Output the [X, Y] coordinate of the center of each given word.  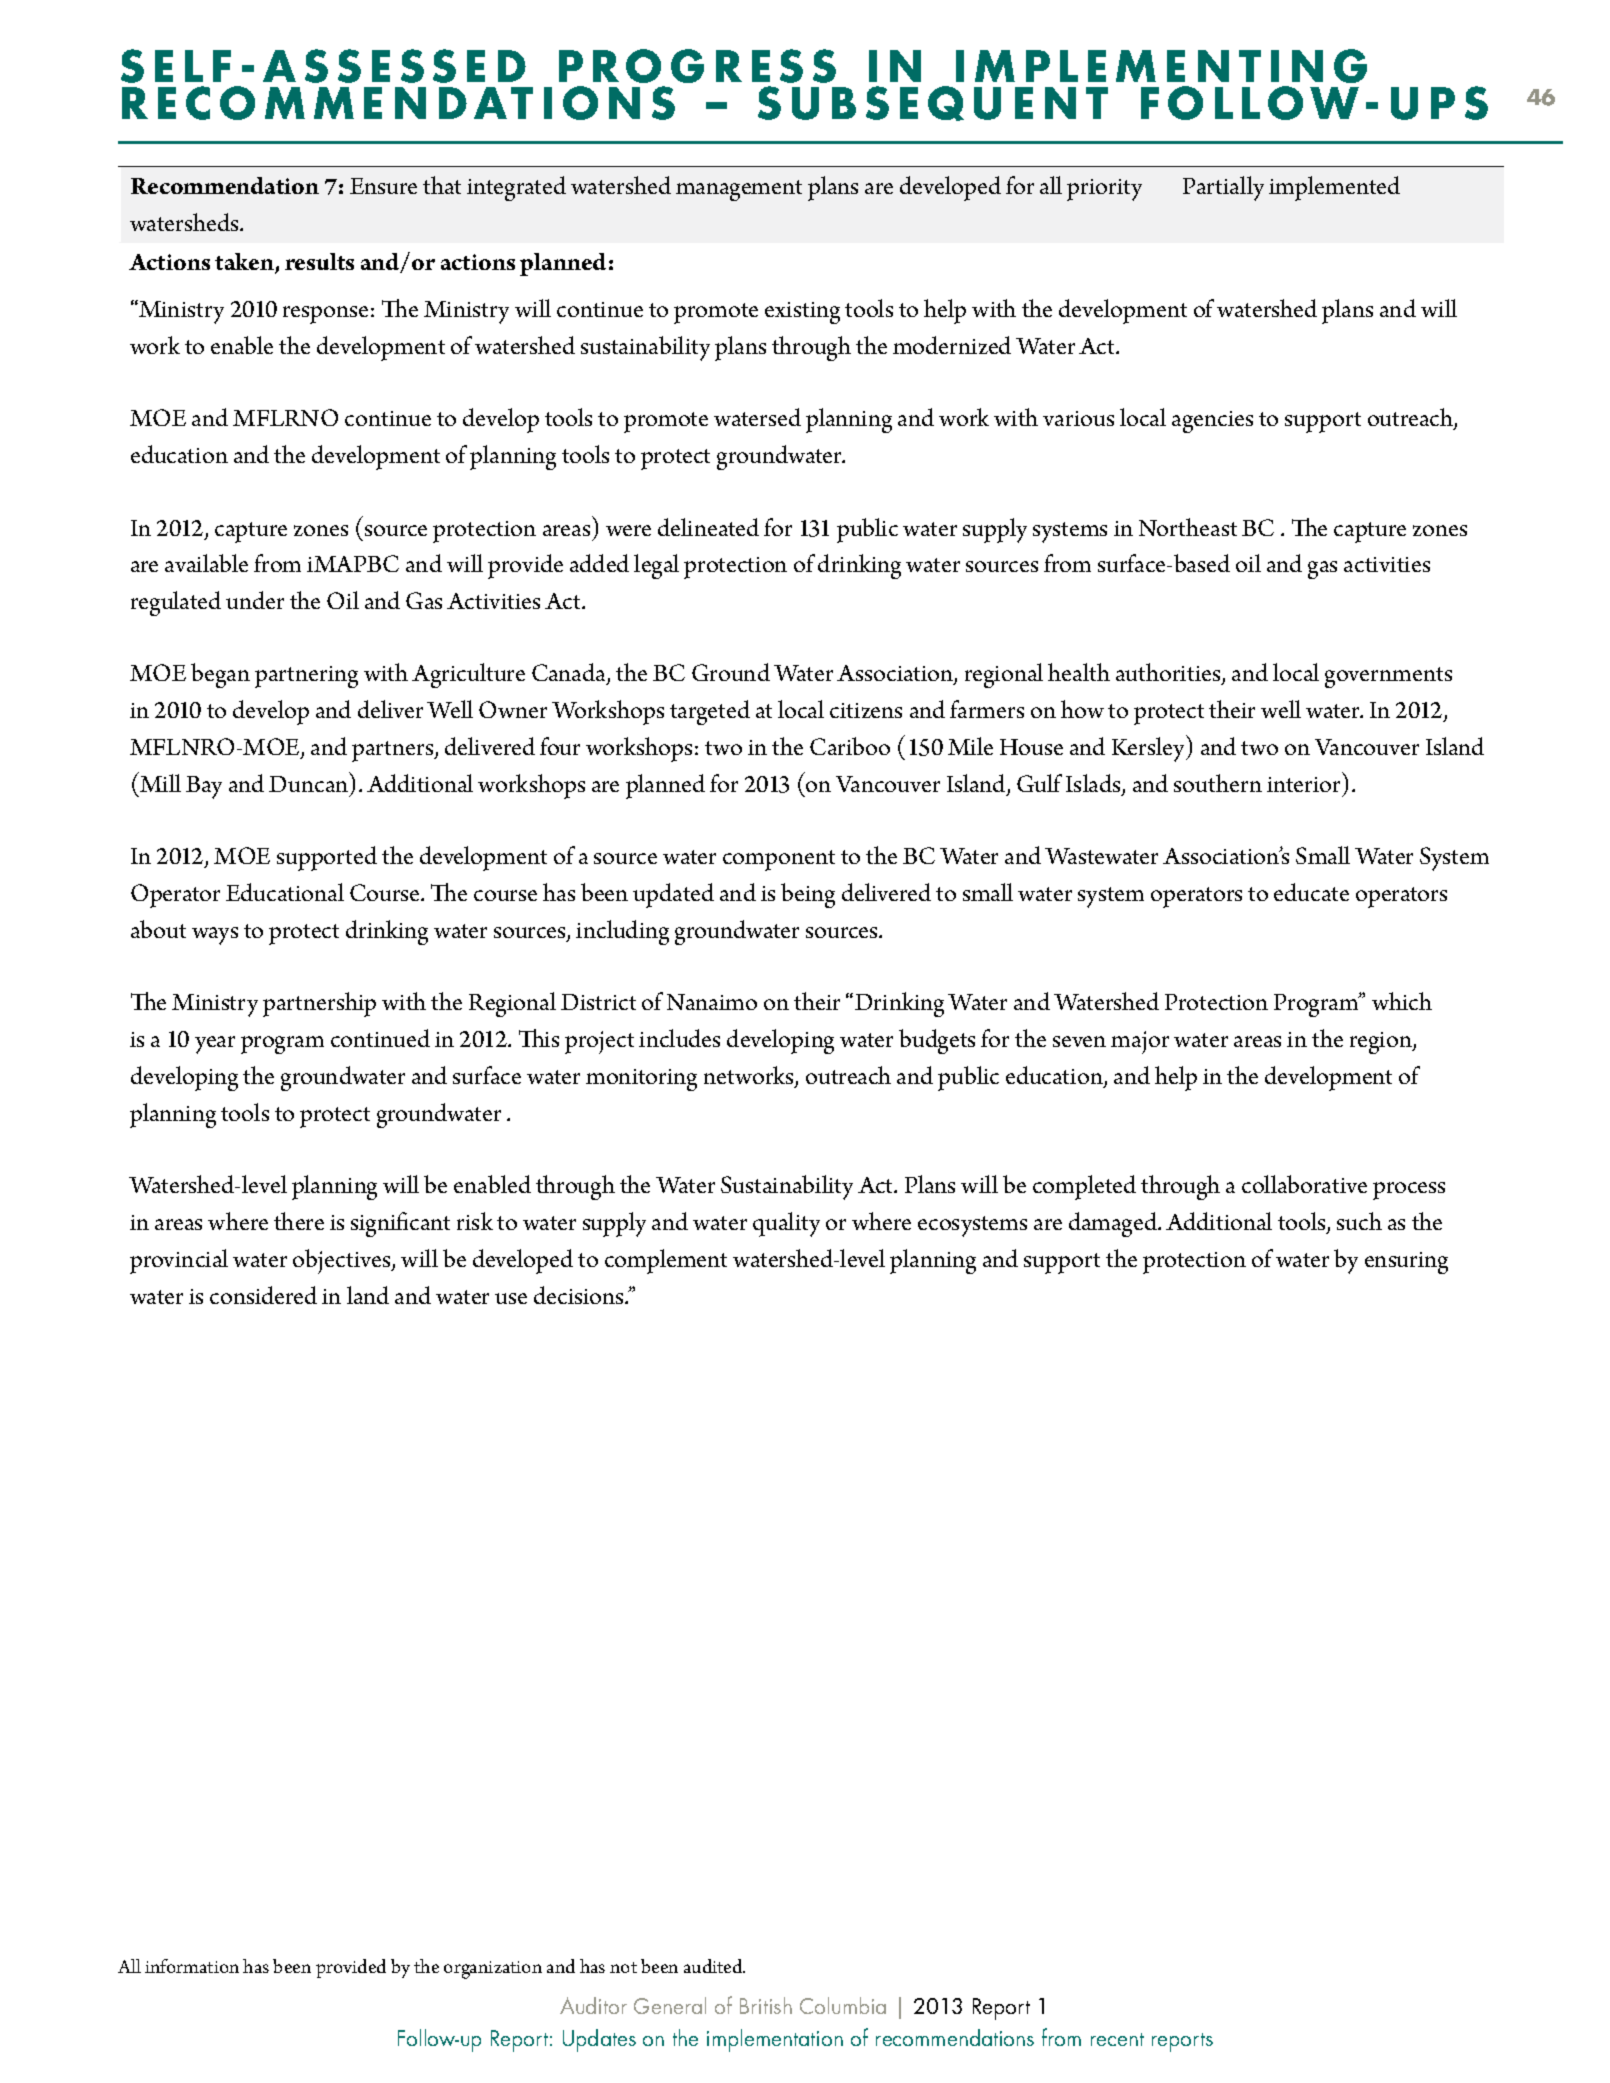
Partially [1223, 188]
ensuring [1406, 1263]
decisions [580, 1295]
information [192, 1966]
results [319, 261]
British [766, 2005]
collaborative [1304, 1184]
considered [263, 1295]
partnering [306, 677]
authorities [1169, 674]
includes [679, 1038]
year [215, 1045]
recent [1117, 2039]
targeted [710, 712]
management [739, 190]
